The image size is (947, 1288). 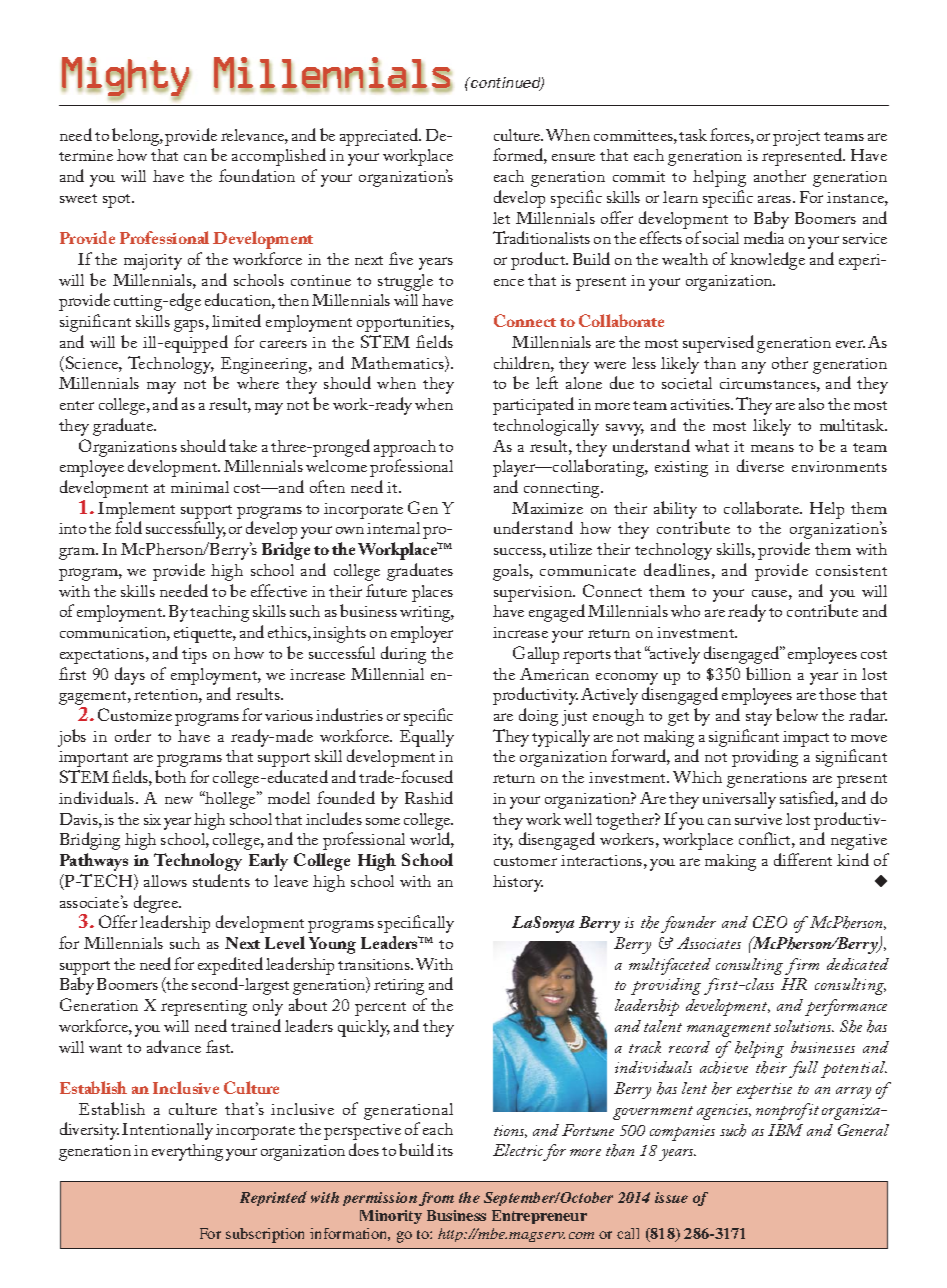 What do you see at coordinates (126, 78) in the screenshot?
I see `Mighty` at bounding box center [126, 78].
